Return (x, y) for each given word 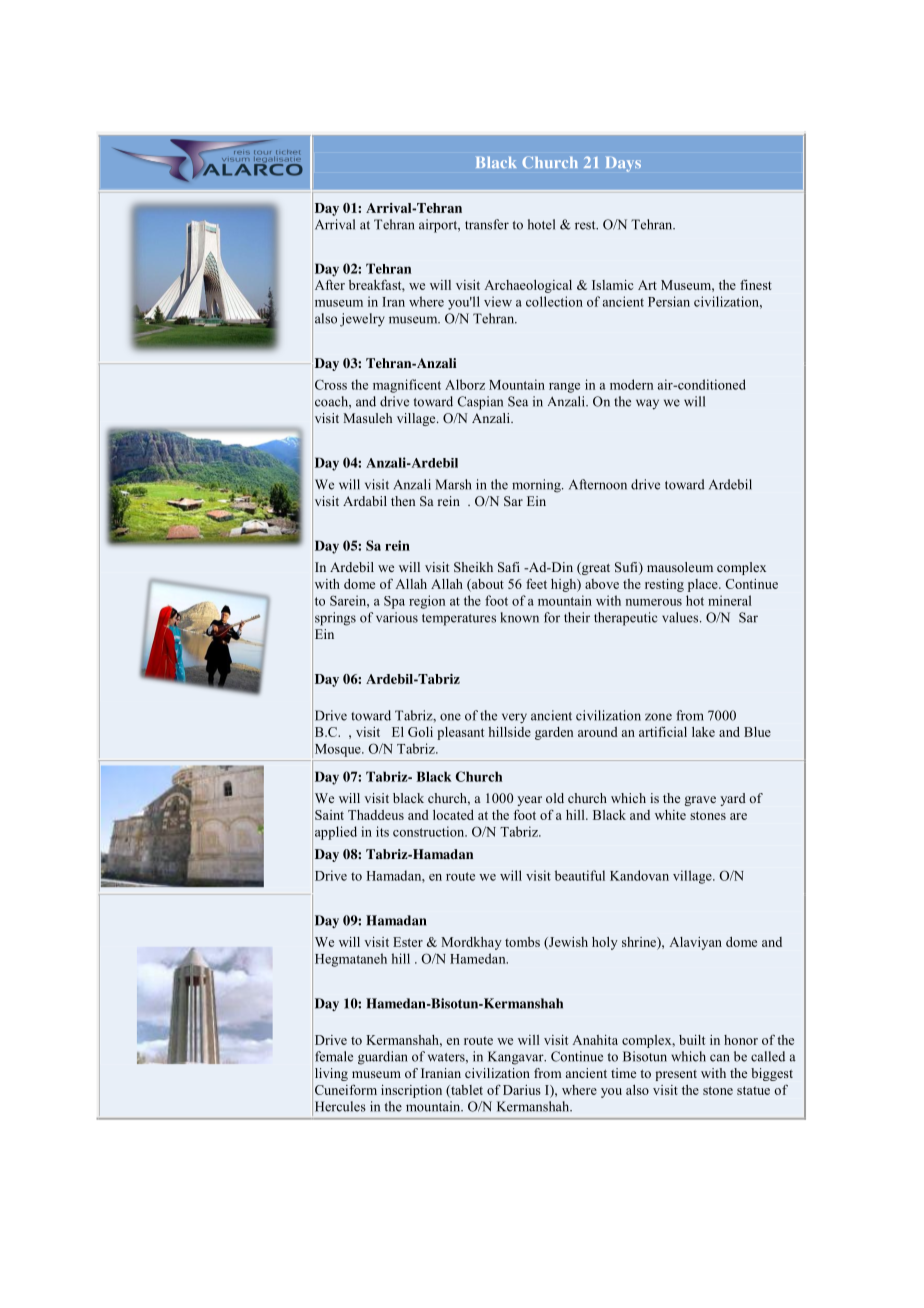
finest (756, 284)
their (577, 617)
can (720, 1058)
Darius (522, 1090)
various (397, 617)
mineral (730, 600)
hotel (541, 224)
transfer (487, 224)
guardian (383, 1058)
